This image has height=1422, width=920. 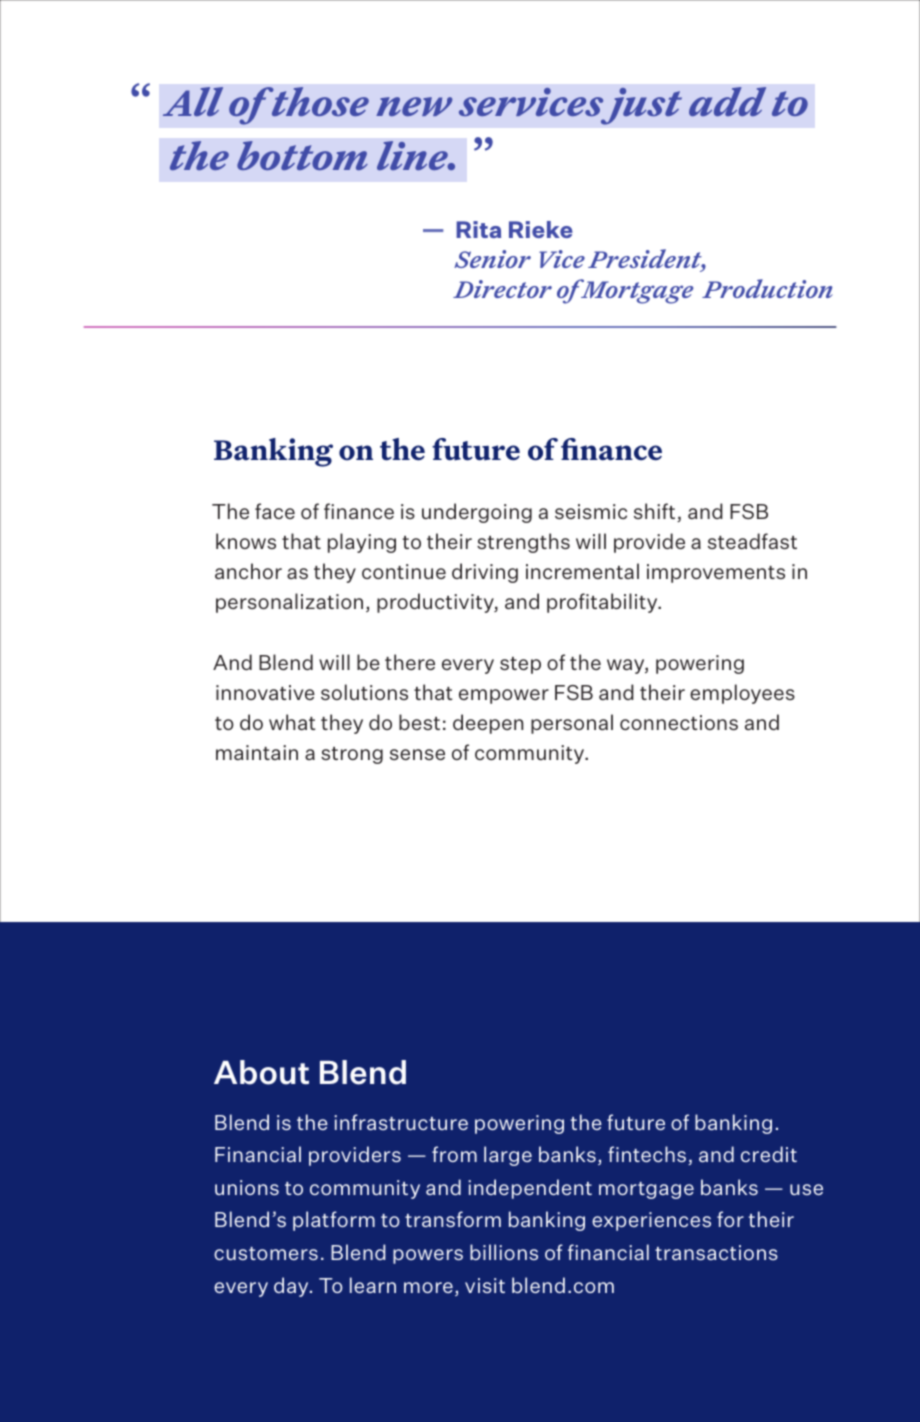 I want to click on Director, so click(x=502, y=289).
